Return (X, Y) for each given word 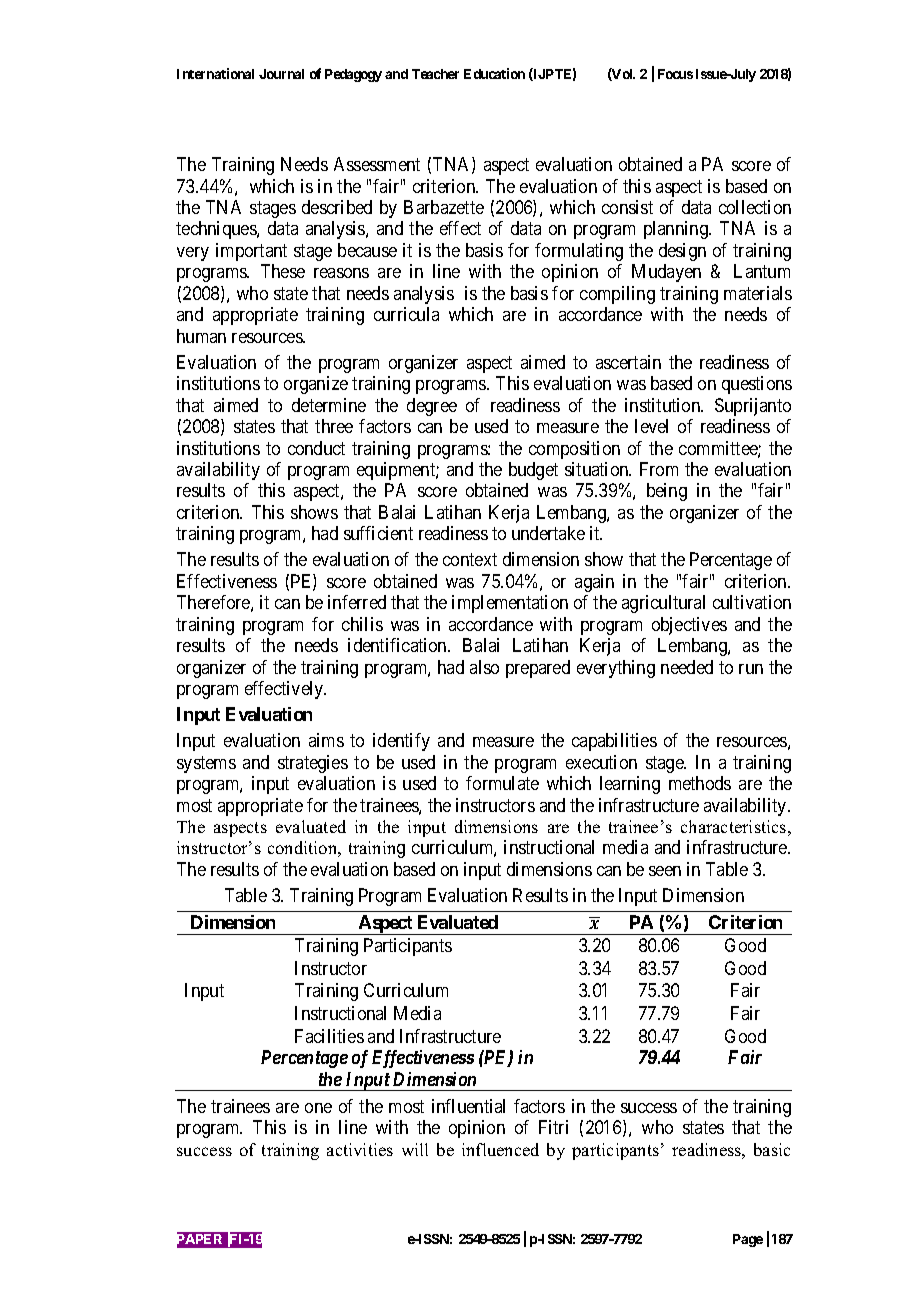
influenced (500, 1149)
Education (494, 73)
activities (360, 1149)
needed (687, 667)
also (484, 667)
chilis (362, 624)
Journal (281, 74)
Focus (675, 74)
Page (748, 1240)
